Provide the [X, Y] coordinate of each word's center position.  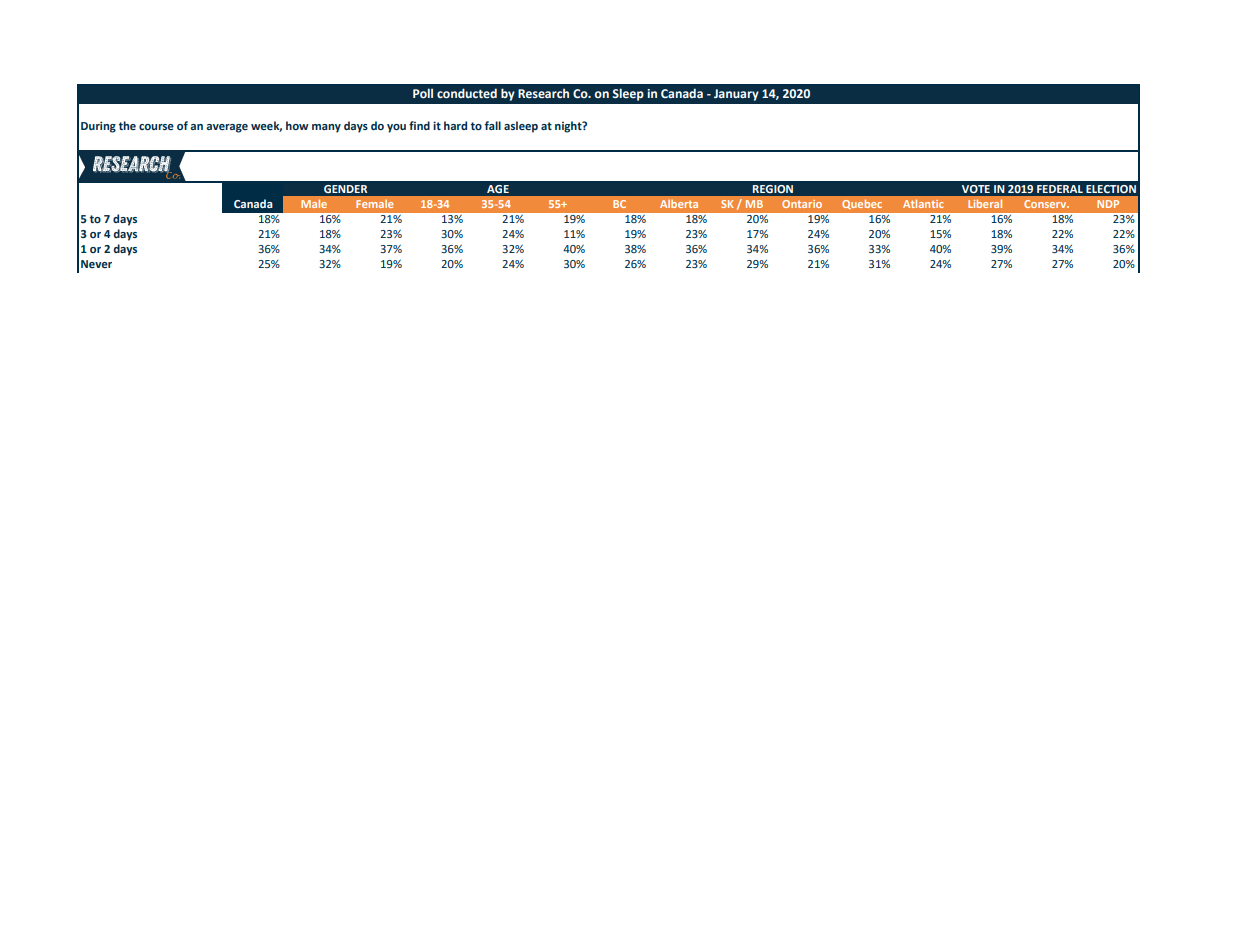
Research [543, 93]
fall [493, 125]
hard [455, 125]
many [326, 128]
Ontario [802, 204]
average [227, 128]
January [736, 95]
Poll [423, 93]
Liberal [985, 203]
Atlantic [923, 203]
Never [96, 264]
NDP [1108, 204]
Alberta [679, 204]
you [396, 128]
